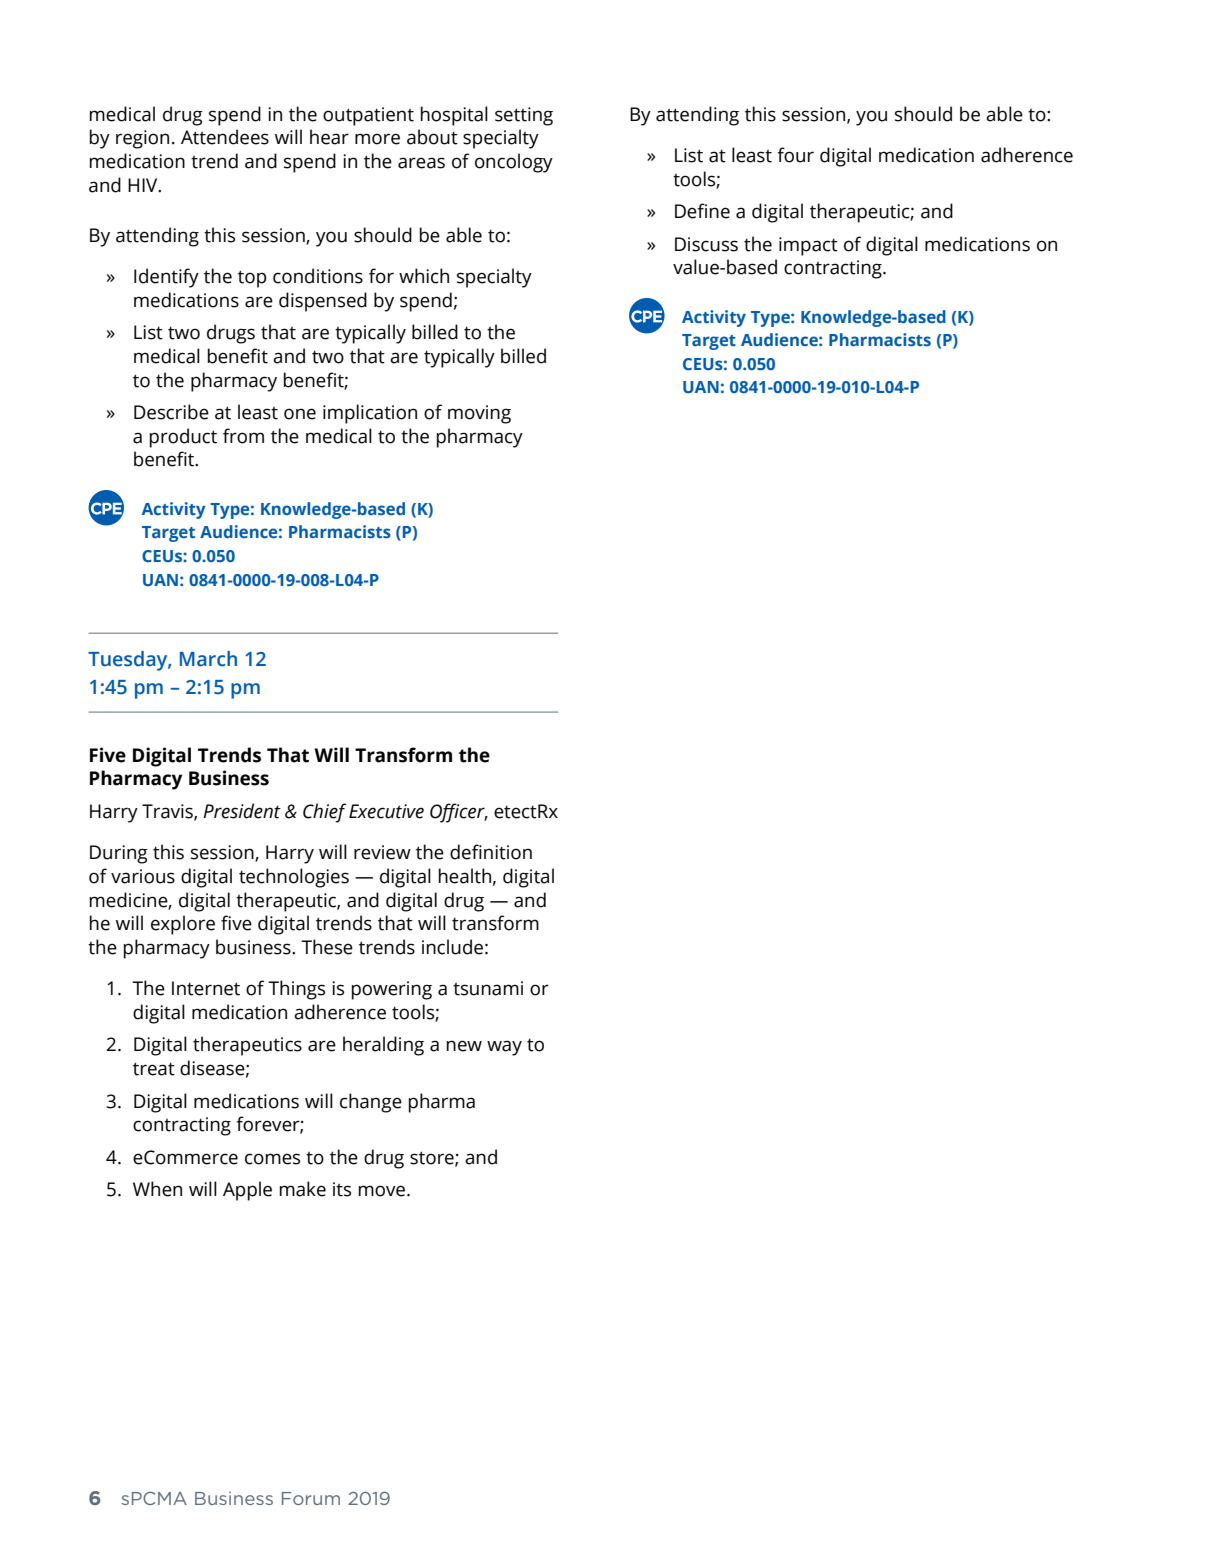 The image size is (1205, 1560). Describe the element at coordinates (504, 1048) in the document. I see `way` at that location.
